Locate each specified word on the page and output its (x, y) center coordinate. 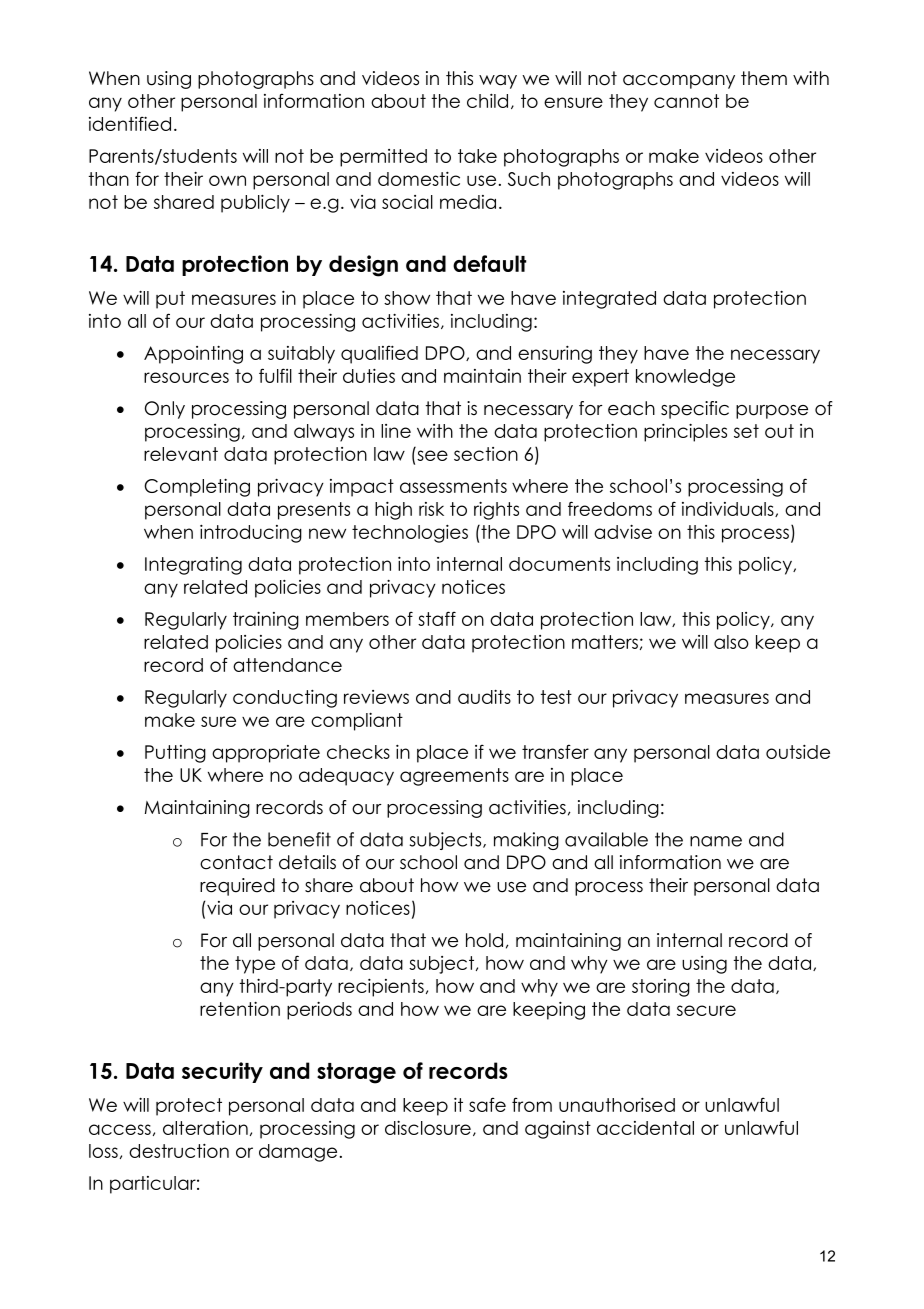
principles (685, 433)
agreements (454, 777)
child (487, 101)
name (716, 841)
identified (130, 123)
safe (487, 1104)
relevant (181, 454)
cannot (686, 101)
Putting (175, 754)
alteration (205, 1128)
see (432, 455)
